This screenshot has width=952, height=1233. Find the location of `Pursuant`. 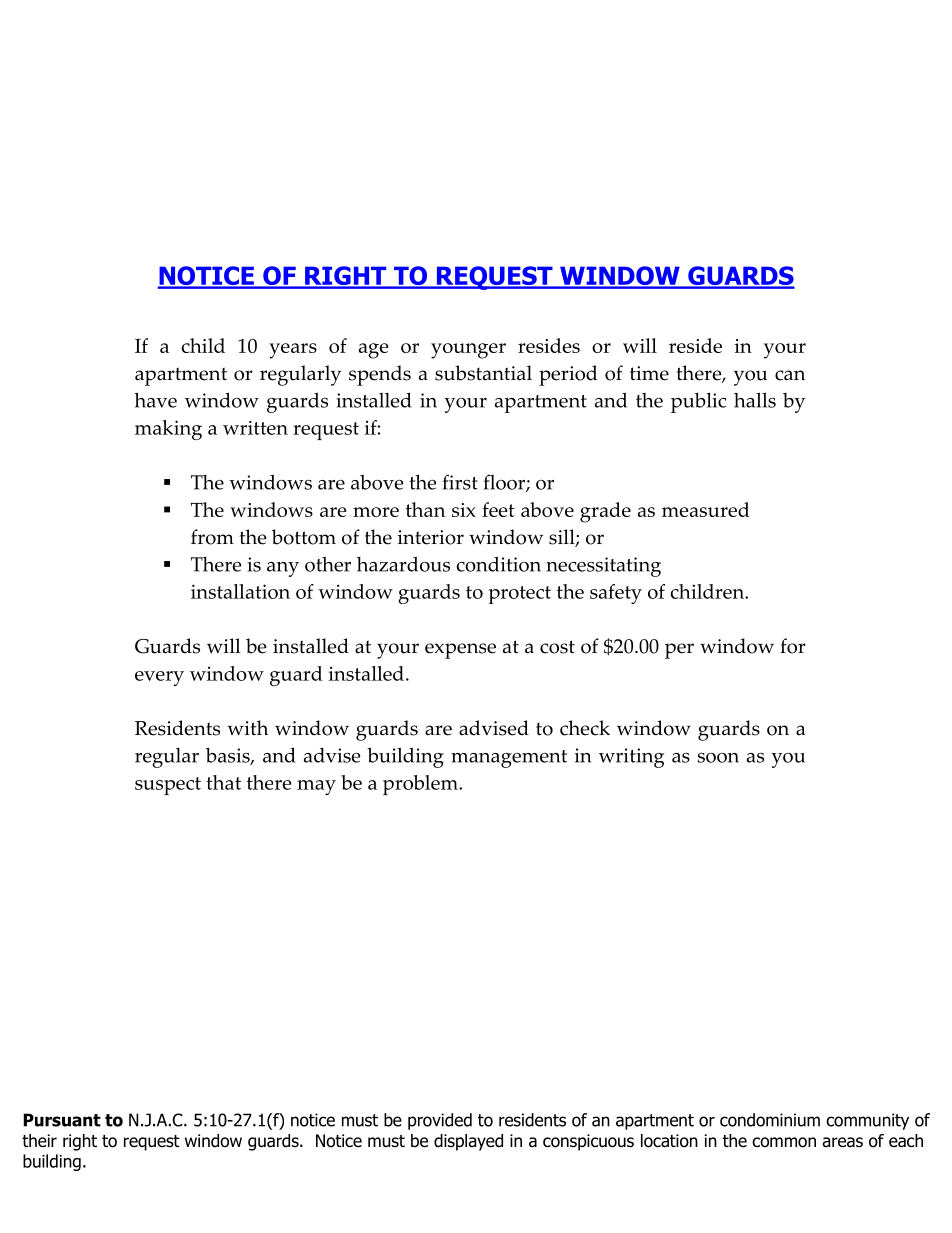

Pursuant is located at coordinates (62, 1120).
